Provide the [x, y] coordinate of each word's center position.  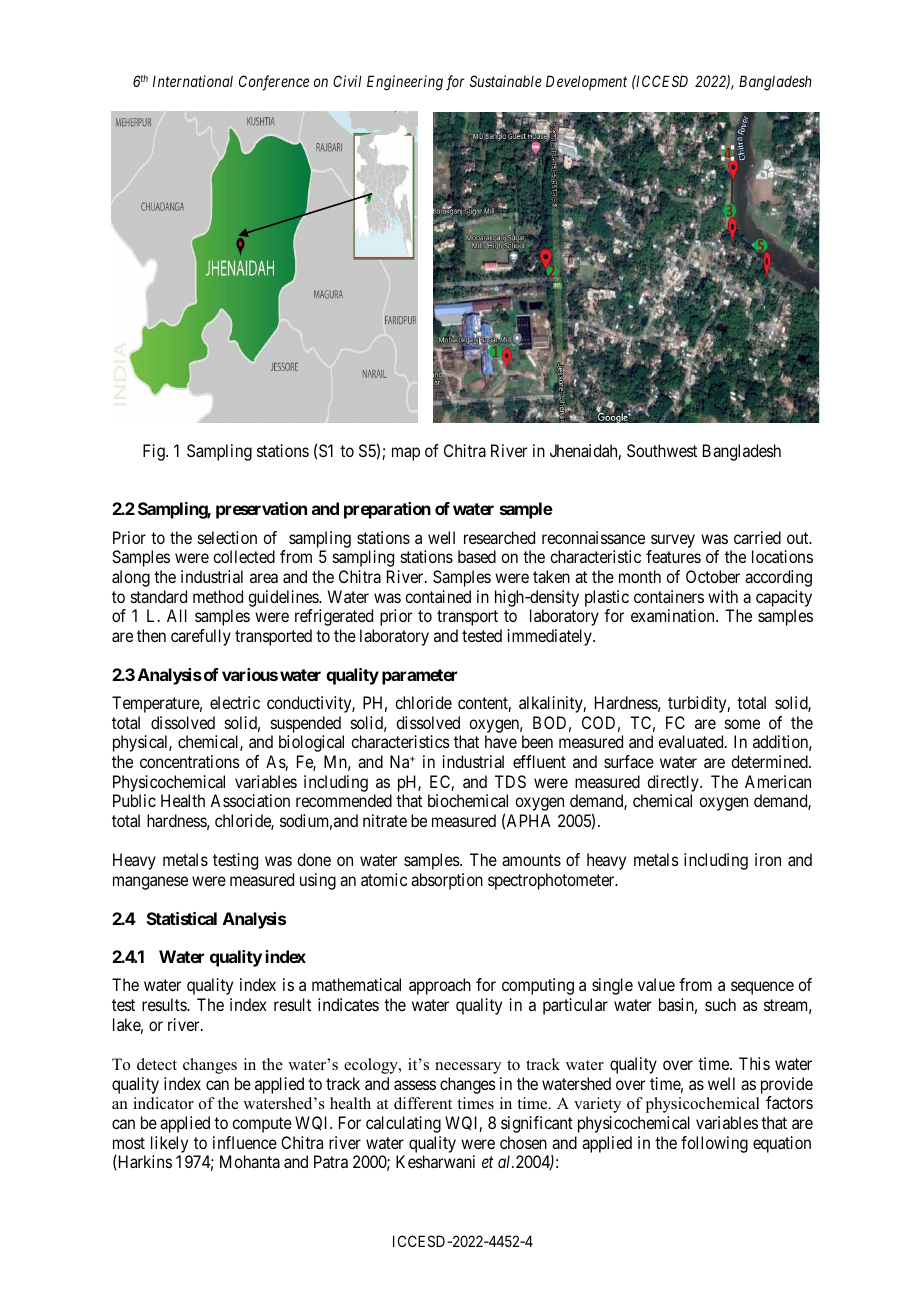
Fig [155, 452]
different [423, 1103]
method [218, 596]
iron [768, 859]
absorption [447, 881]
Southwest [662, 450]
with [723, 596]
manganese [150, 883]
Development [586, 82]
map [406, 454]
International [193, 81]
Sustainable [506, 81]
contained [438, 596]
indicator [163, 1103]
